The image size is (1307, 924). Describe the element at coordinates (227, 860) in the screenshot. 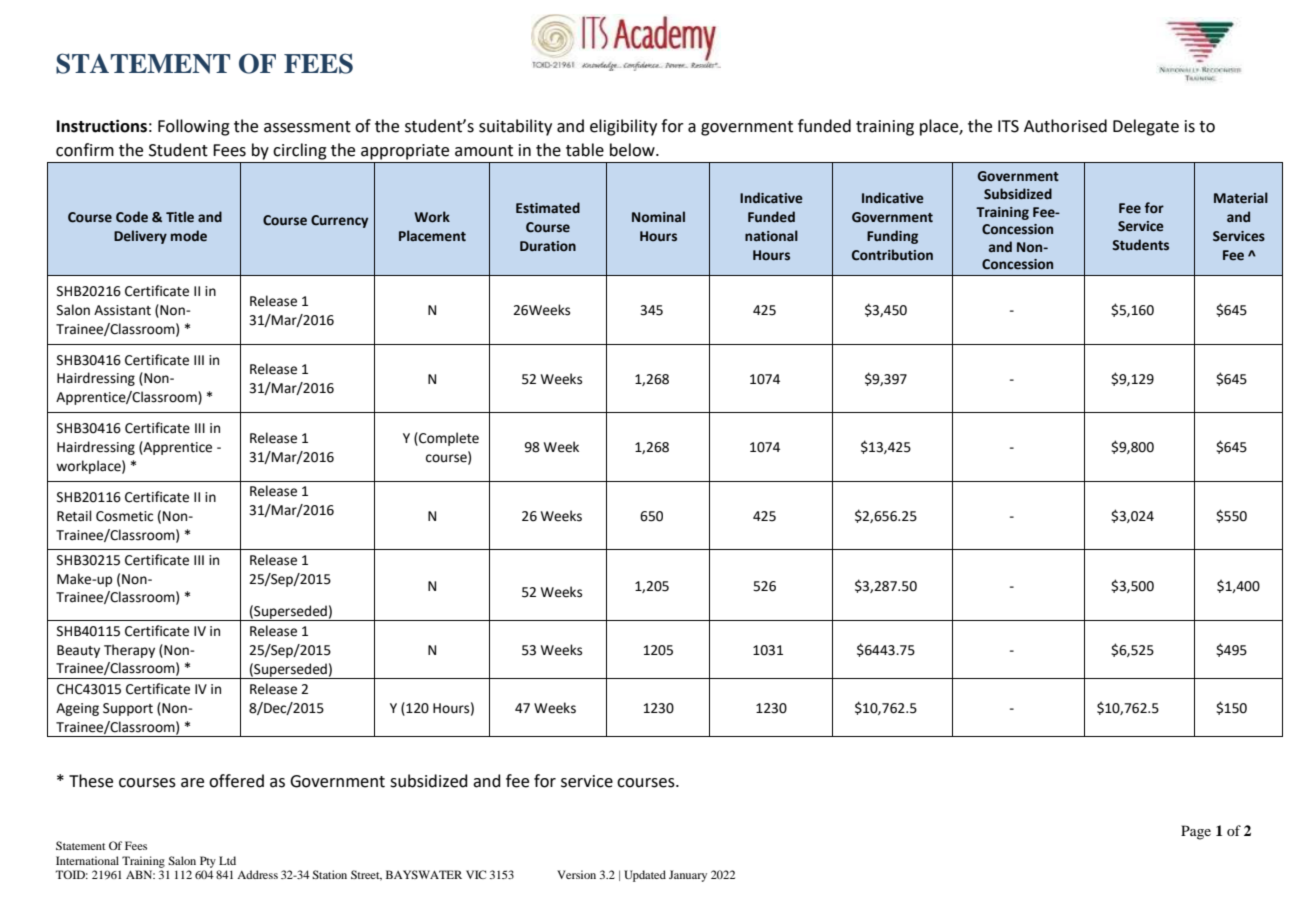

I see `Ltd` at that location.
